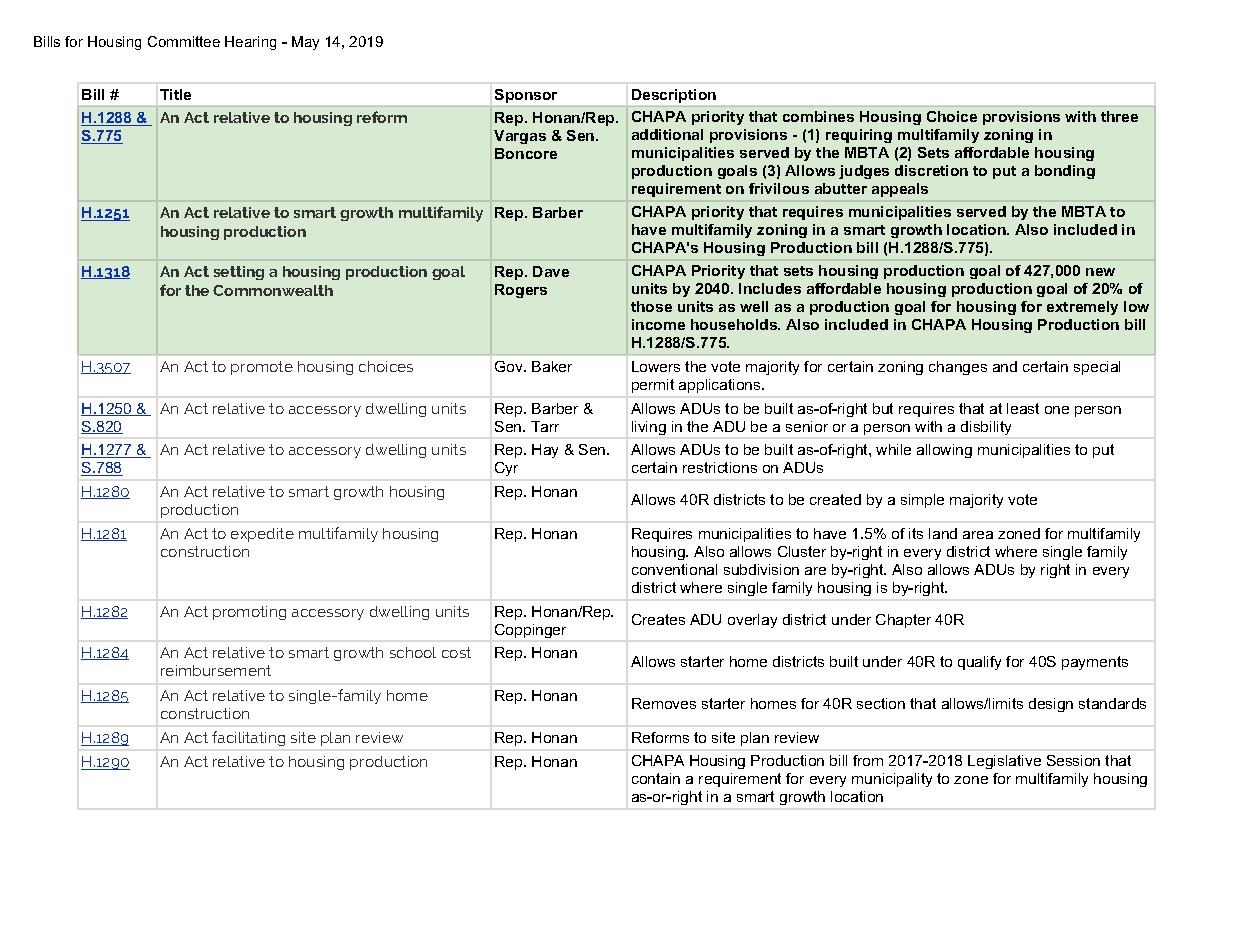  Describe the element at coordinates (1100, 272) in the page. I see `new` at that location.
